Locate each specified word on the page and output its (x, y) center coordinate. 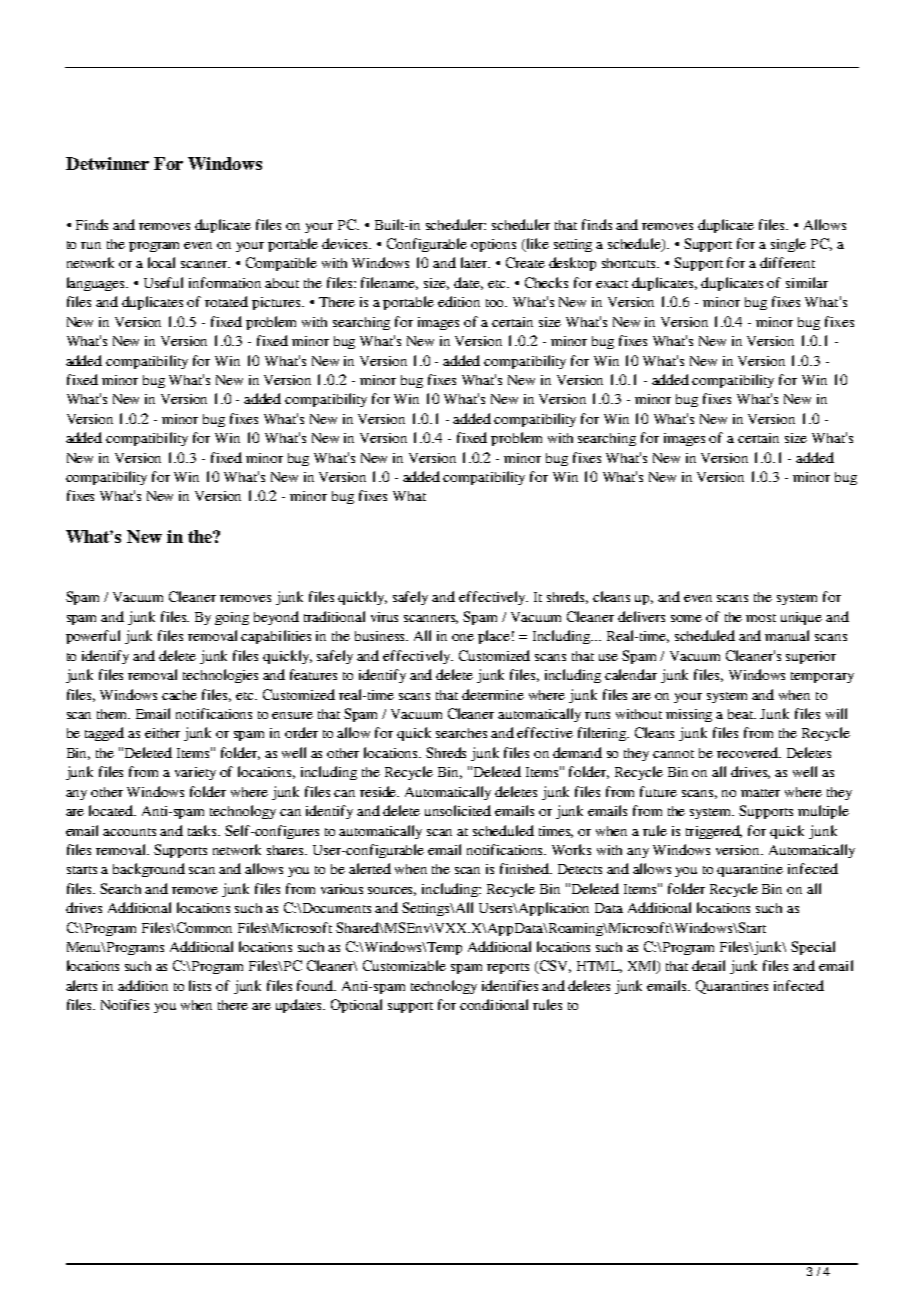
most (761, 618)
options (493, 245)
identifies (510, 985)
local (161, 262)
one (463, 637)
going (232, 618)
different (787, 262)
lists (200, 985)
